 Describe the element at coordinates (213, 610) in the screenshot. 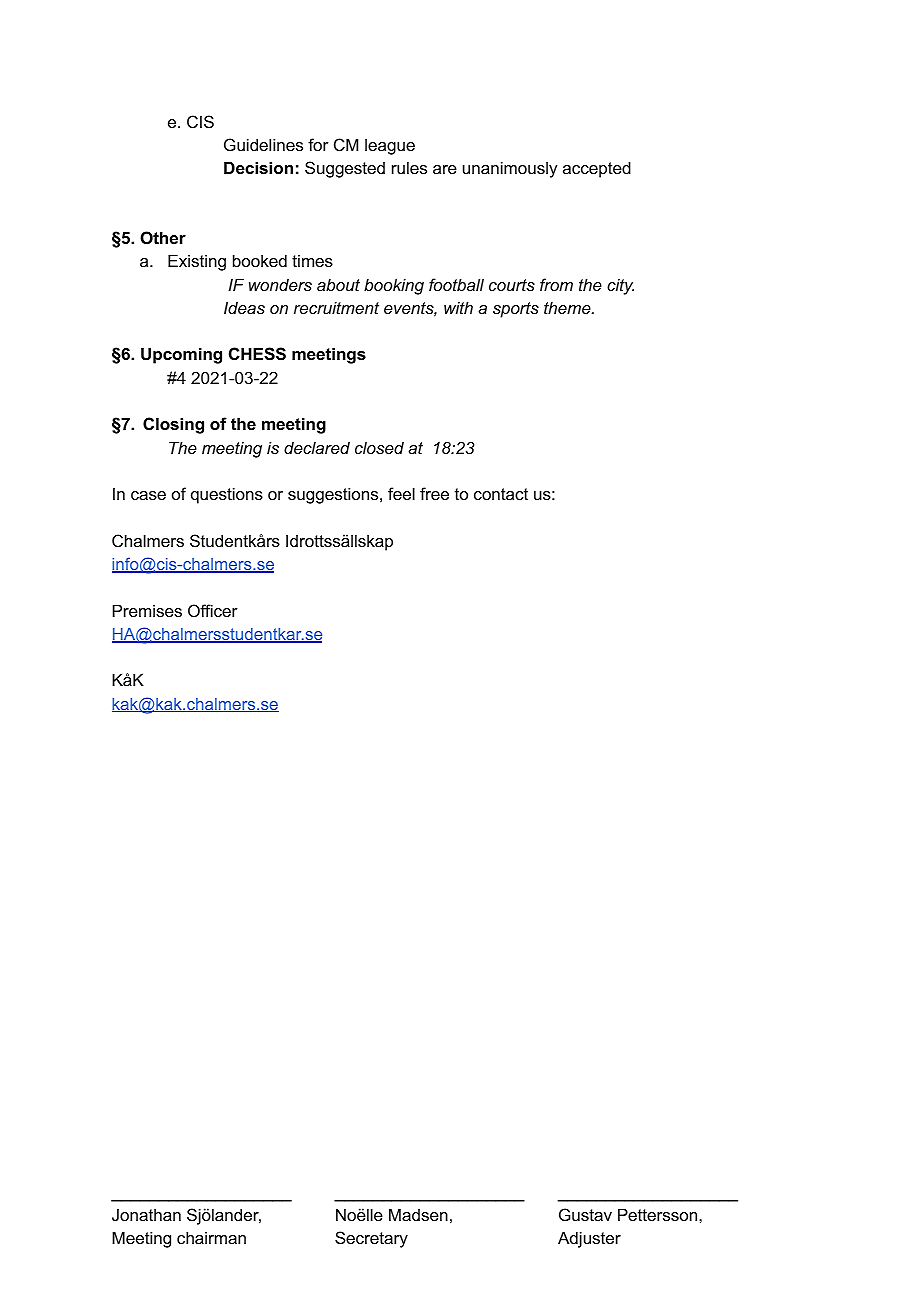

I see `Officer` at that location.
